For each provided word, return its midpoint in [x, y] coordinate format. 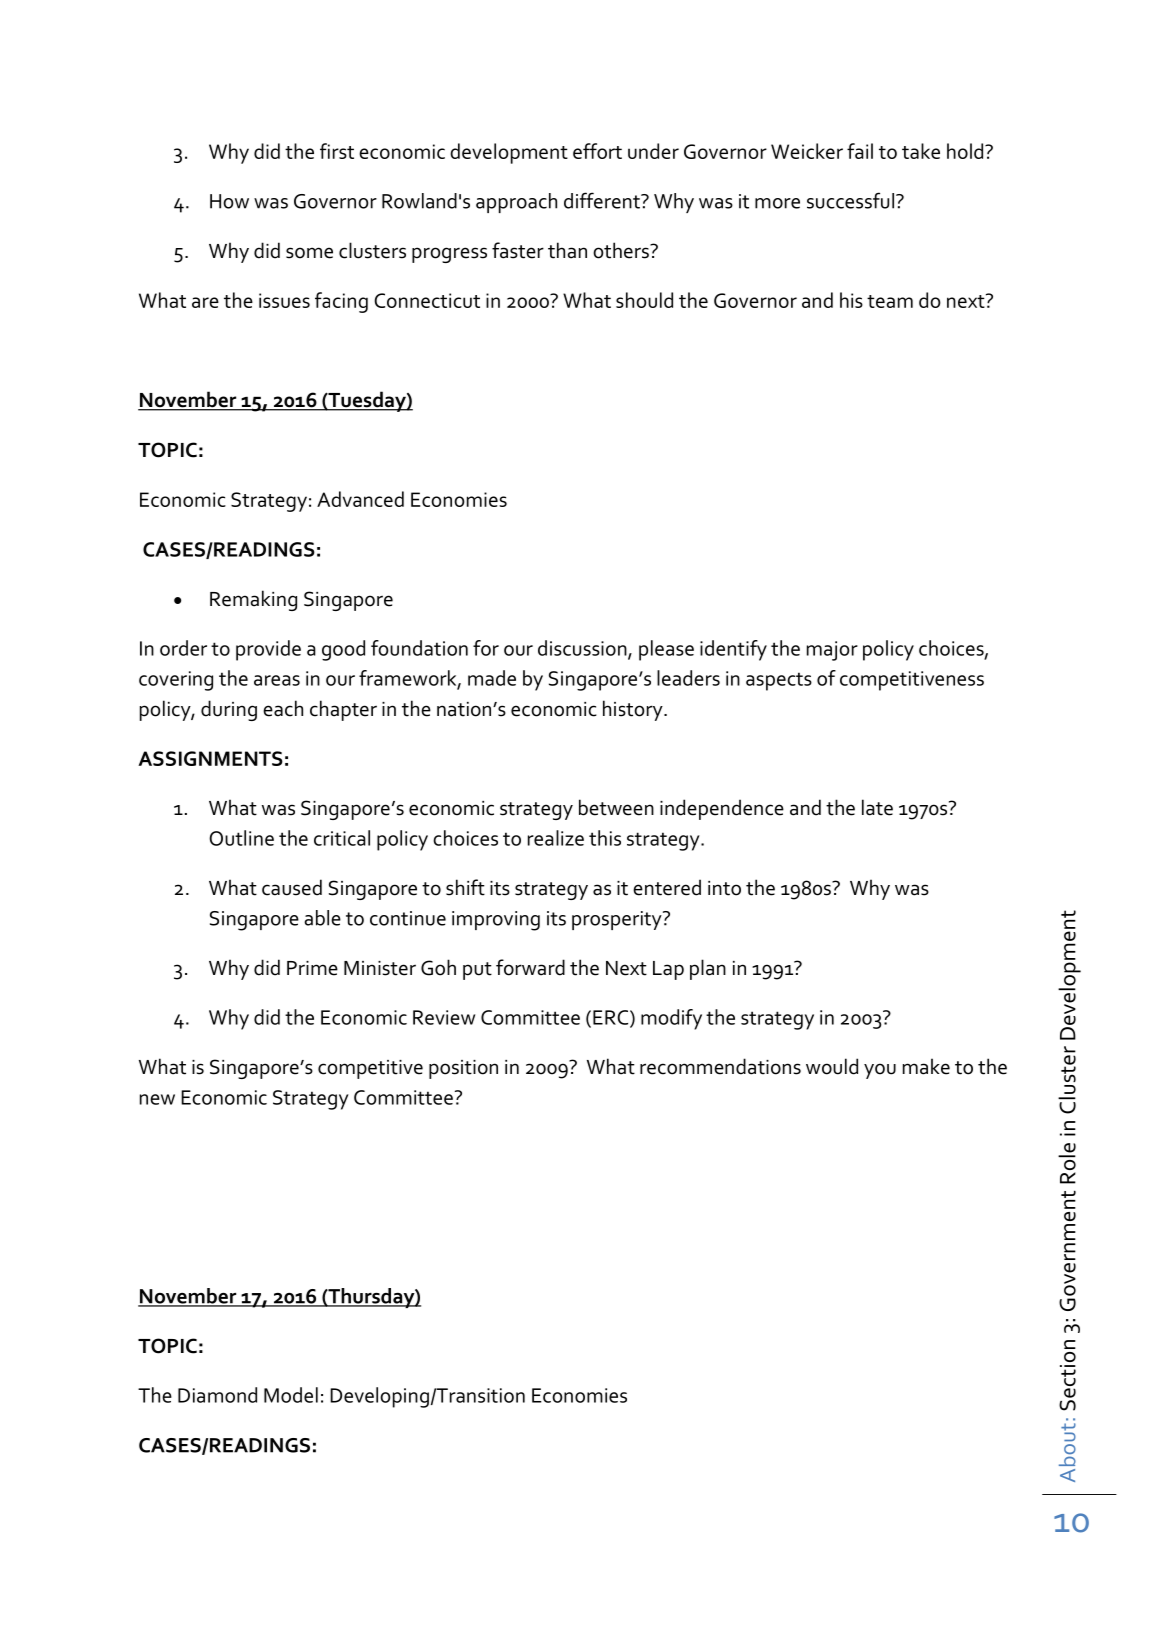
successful [850, 200]
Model [291, 1395]
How [229, 201]
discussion [583, 649]
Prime [312, 968]
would [832, 1066]
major [832, 651]
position [463, 1069]
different [603, 200]
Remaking [253, 600]
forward [530, 967]
